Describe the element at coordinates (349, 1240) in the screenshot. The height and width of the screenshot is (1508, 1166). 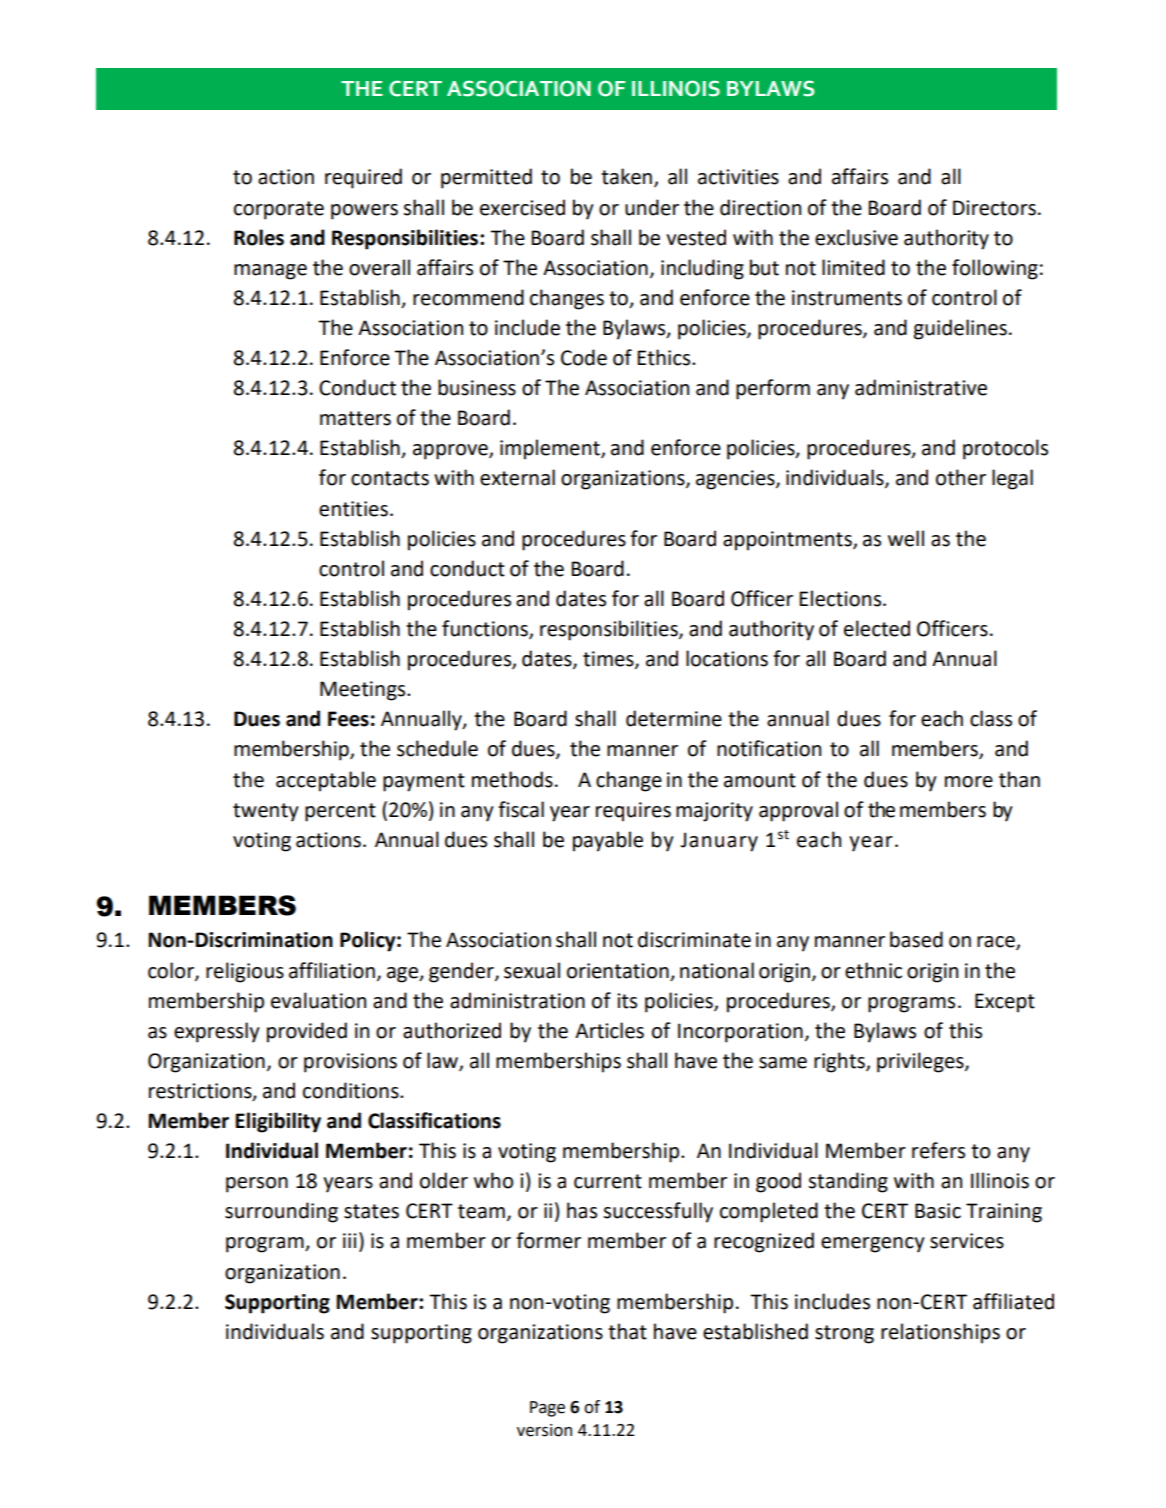
I see `iii` at that location.
